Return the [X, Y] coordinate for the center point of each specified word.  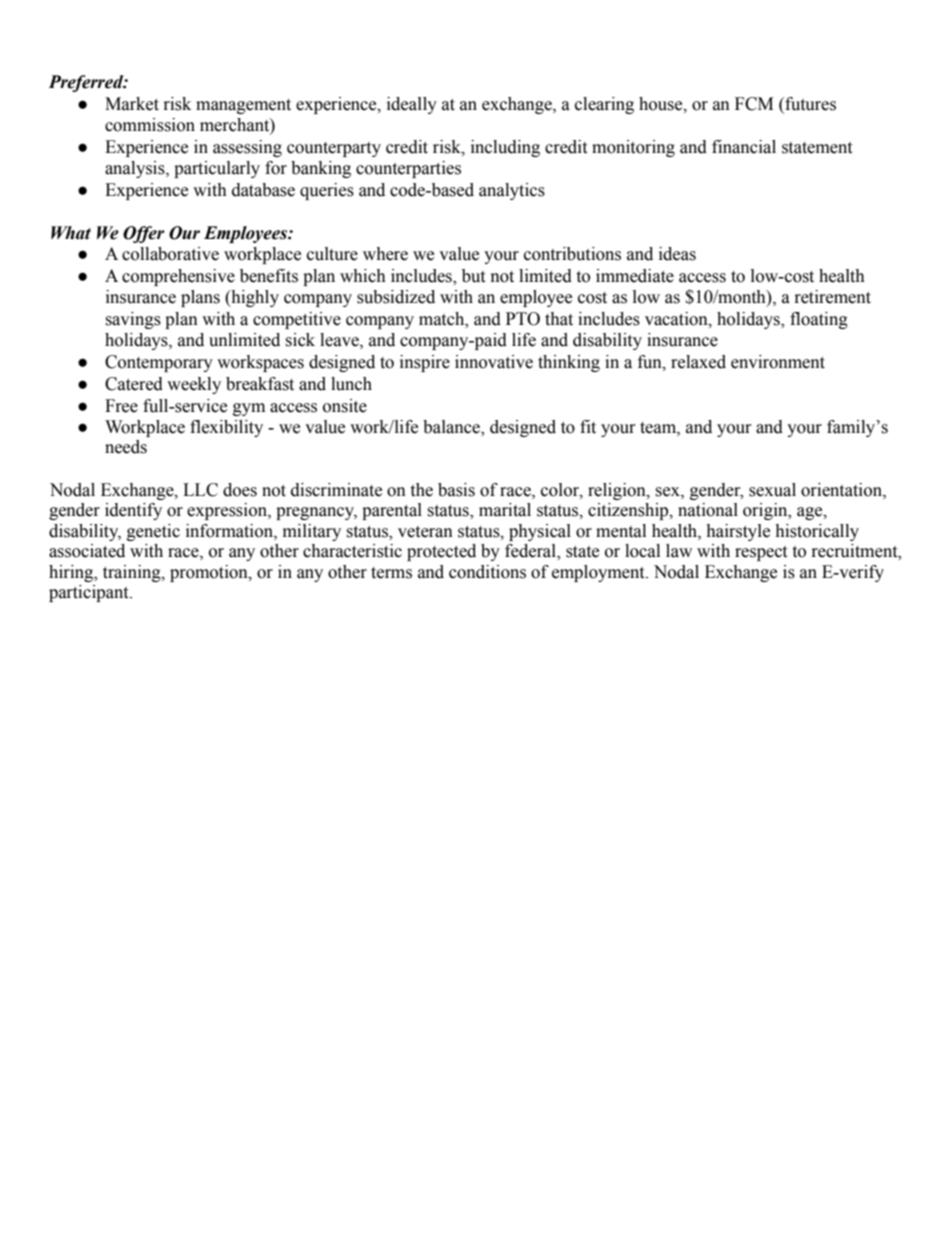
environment [778, 362]
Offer [144, 234]
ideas [677, 254]
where [385, 254]
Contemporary [159, 363]
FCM [754, 104]
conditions [487, 572]
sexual [772, 490]
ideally [412, 105]
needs [126, 447]
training [133, 573]
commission [150, 125]
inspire [425, 363]
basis [456, 490]
